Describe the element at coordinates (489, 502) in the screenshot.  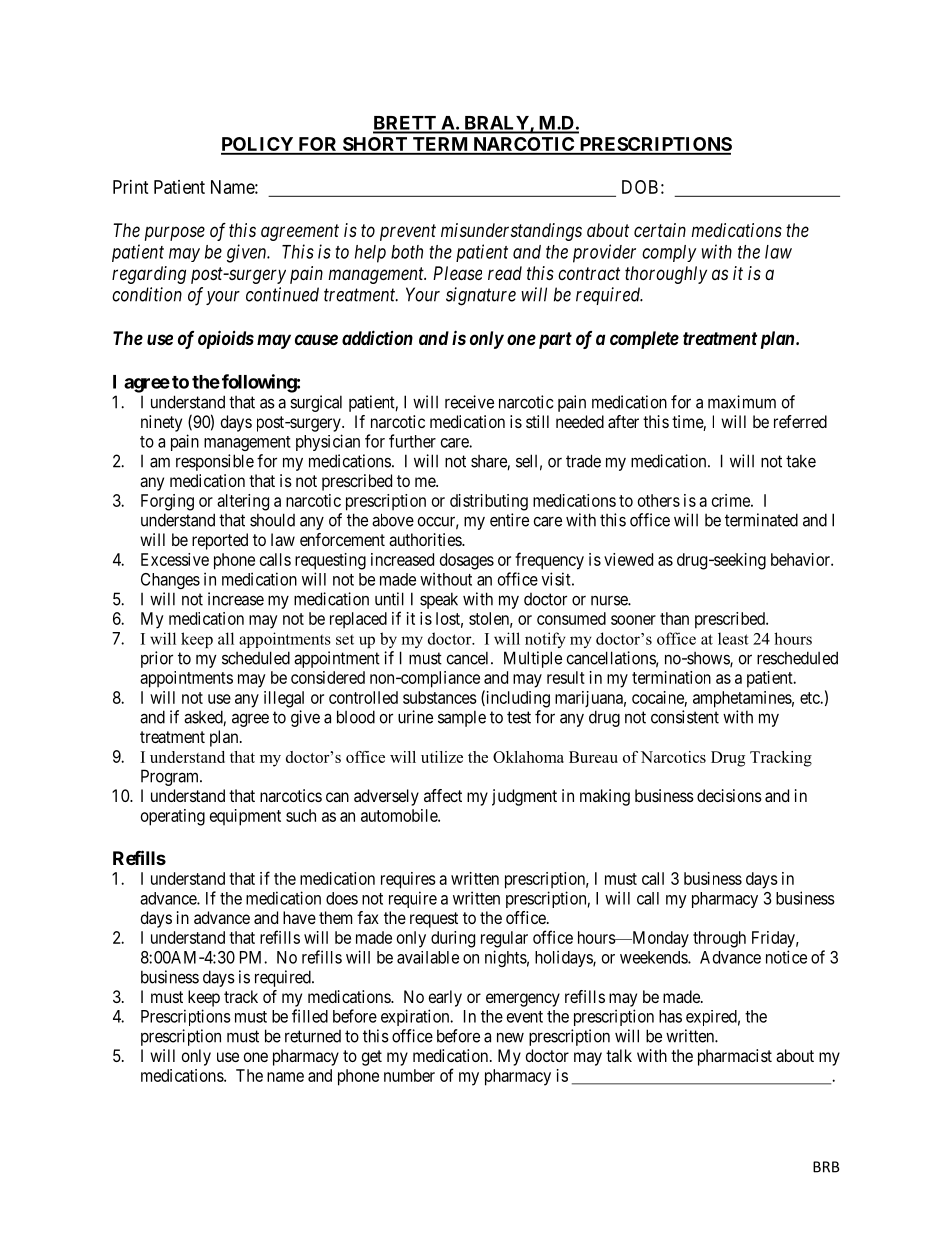
I see `distributing` at that location.
